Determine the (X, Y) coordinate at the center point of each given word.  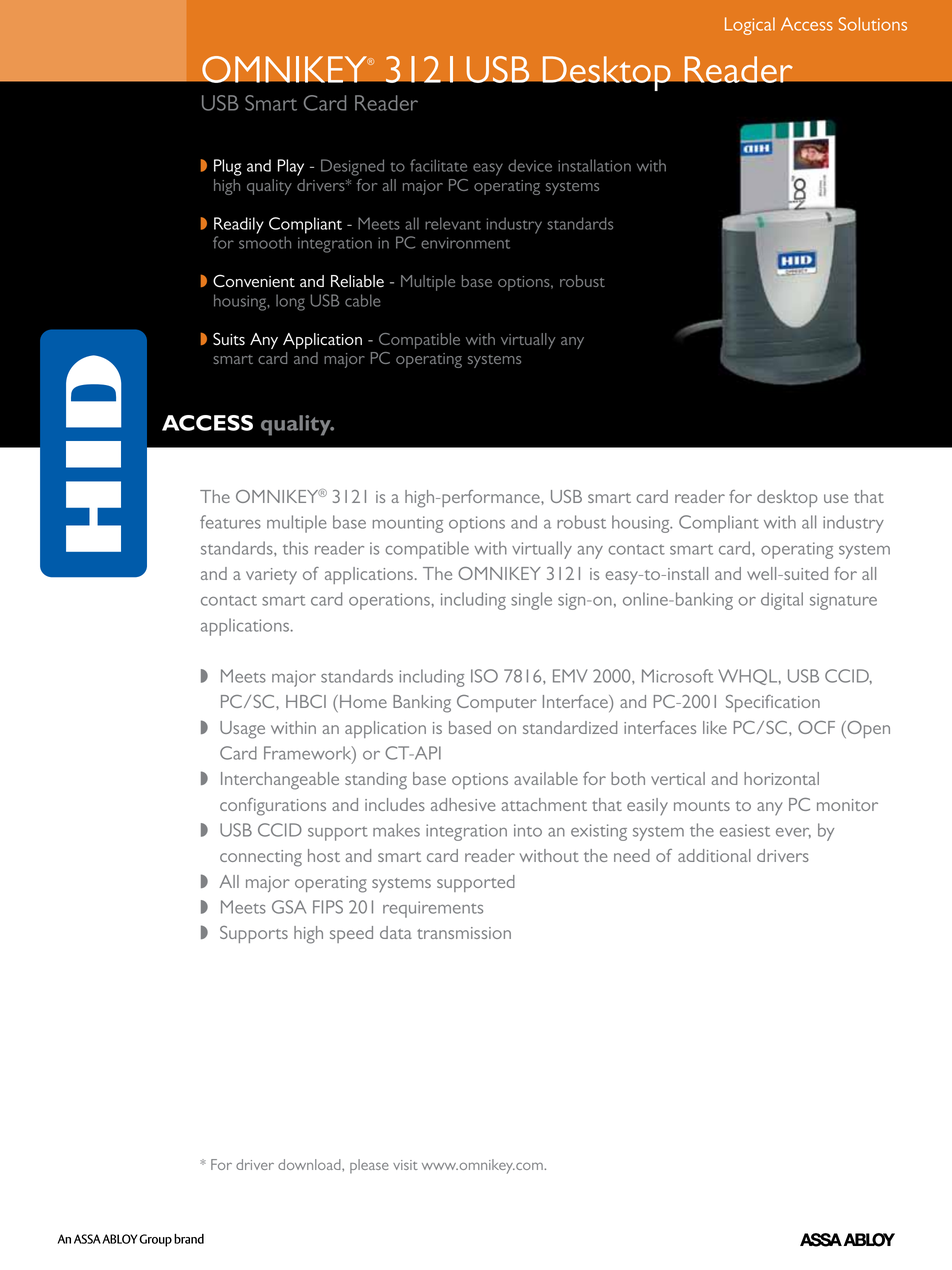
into (528, 830)
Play (291, 167)
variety (271, 576)
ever (793, 833)
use (836, 498)
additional (714, 855)
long (290, 302)
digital (782, 601)
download (310, 1164)
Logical (750, 26)
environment (465, 243)
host (324, 855)
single (531, 601)
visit (405, 1165)
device (530, 165)
